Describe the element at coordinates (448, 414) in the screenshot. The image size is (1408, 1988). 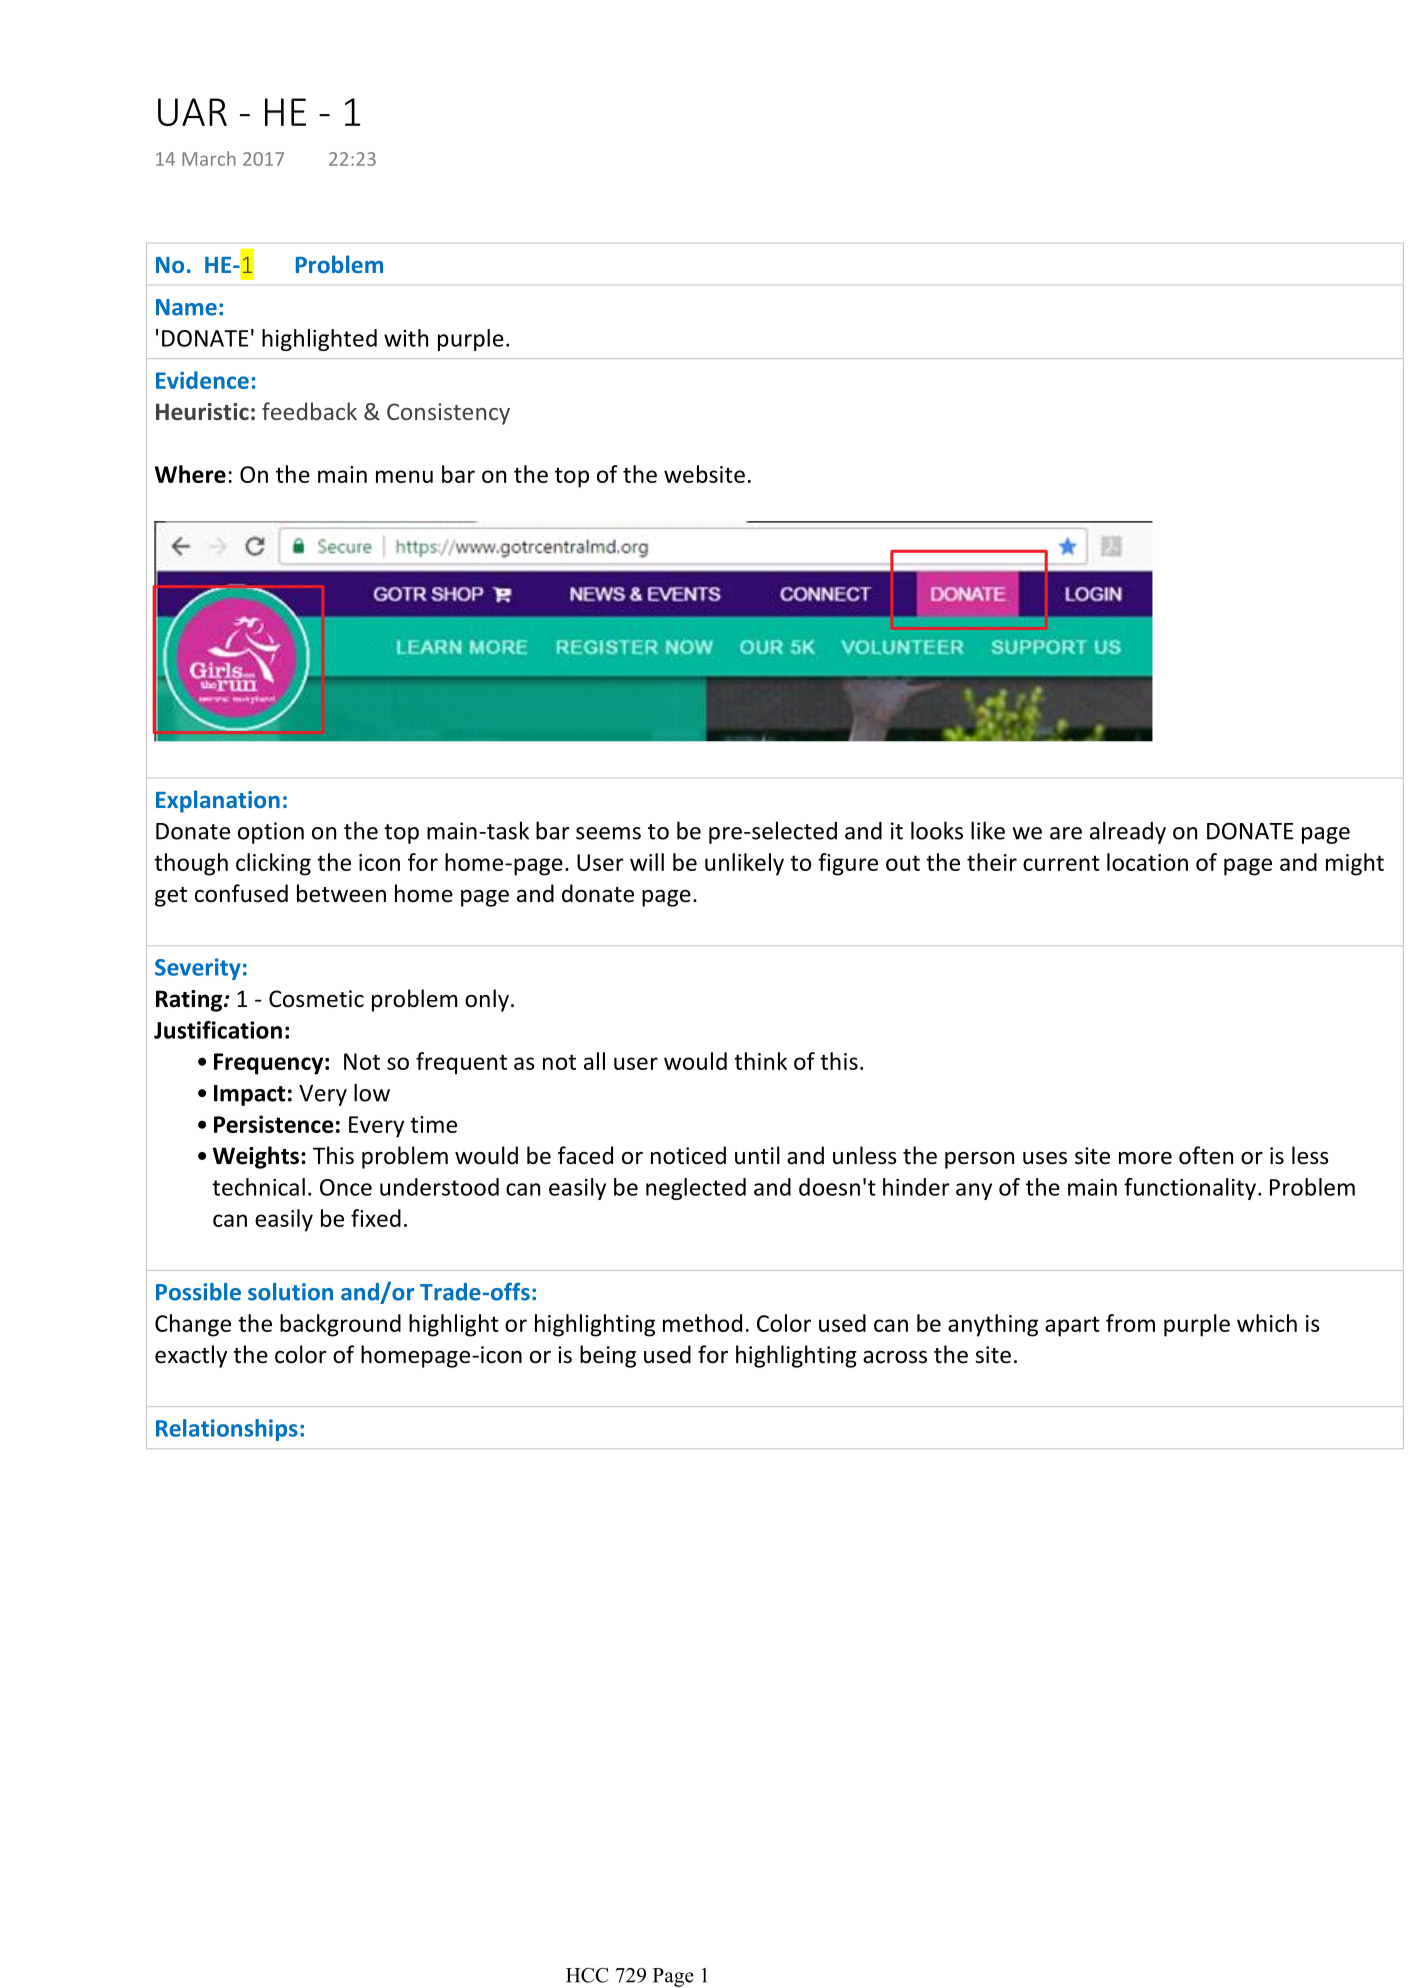
I see `Consistency` at that location.
